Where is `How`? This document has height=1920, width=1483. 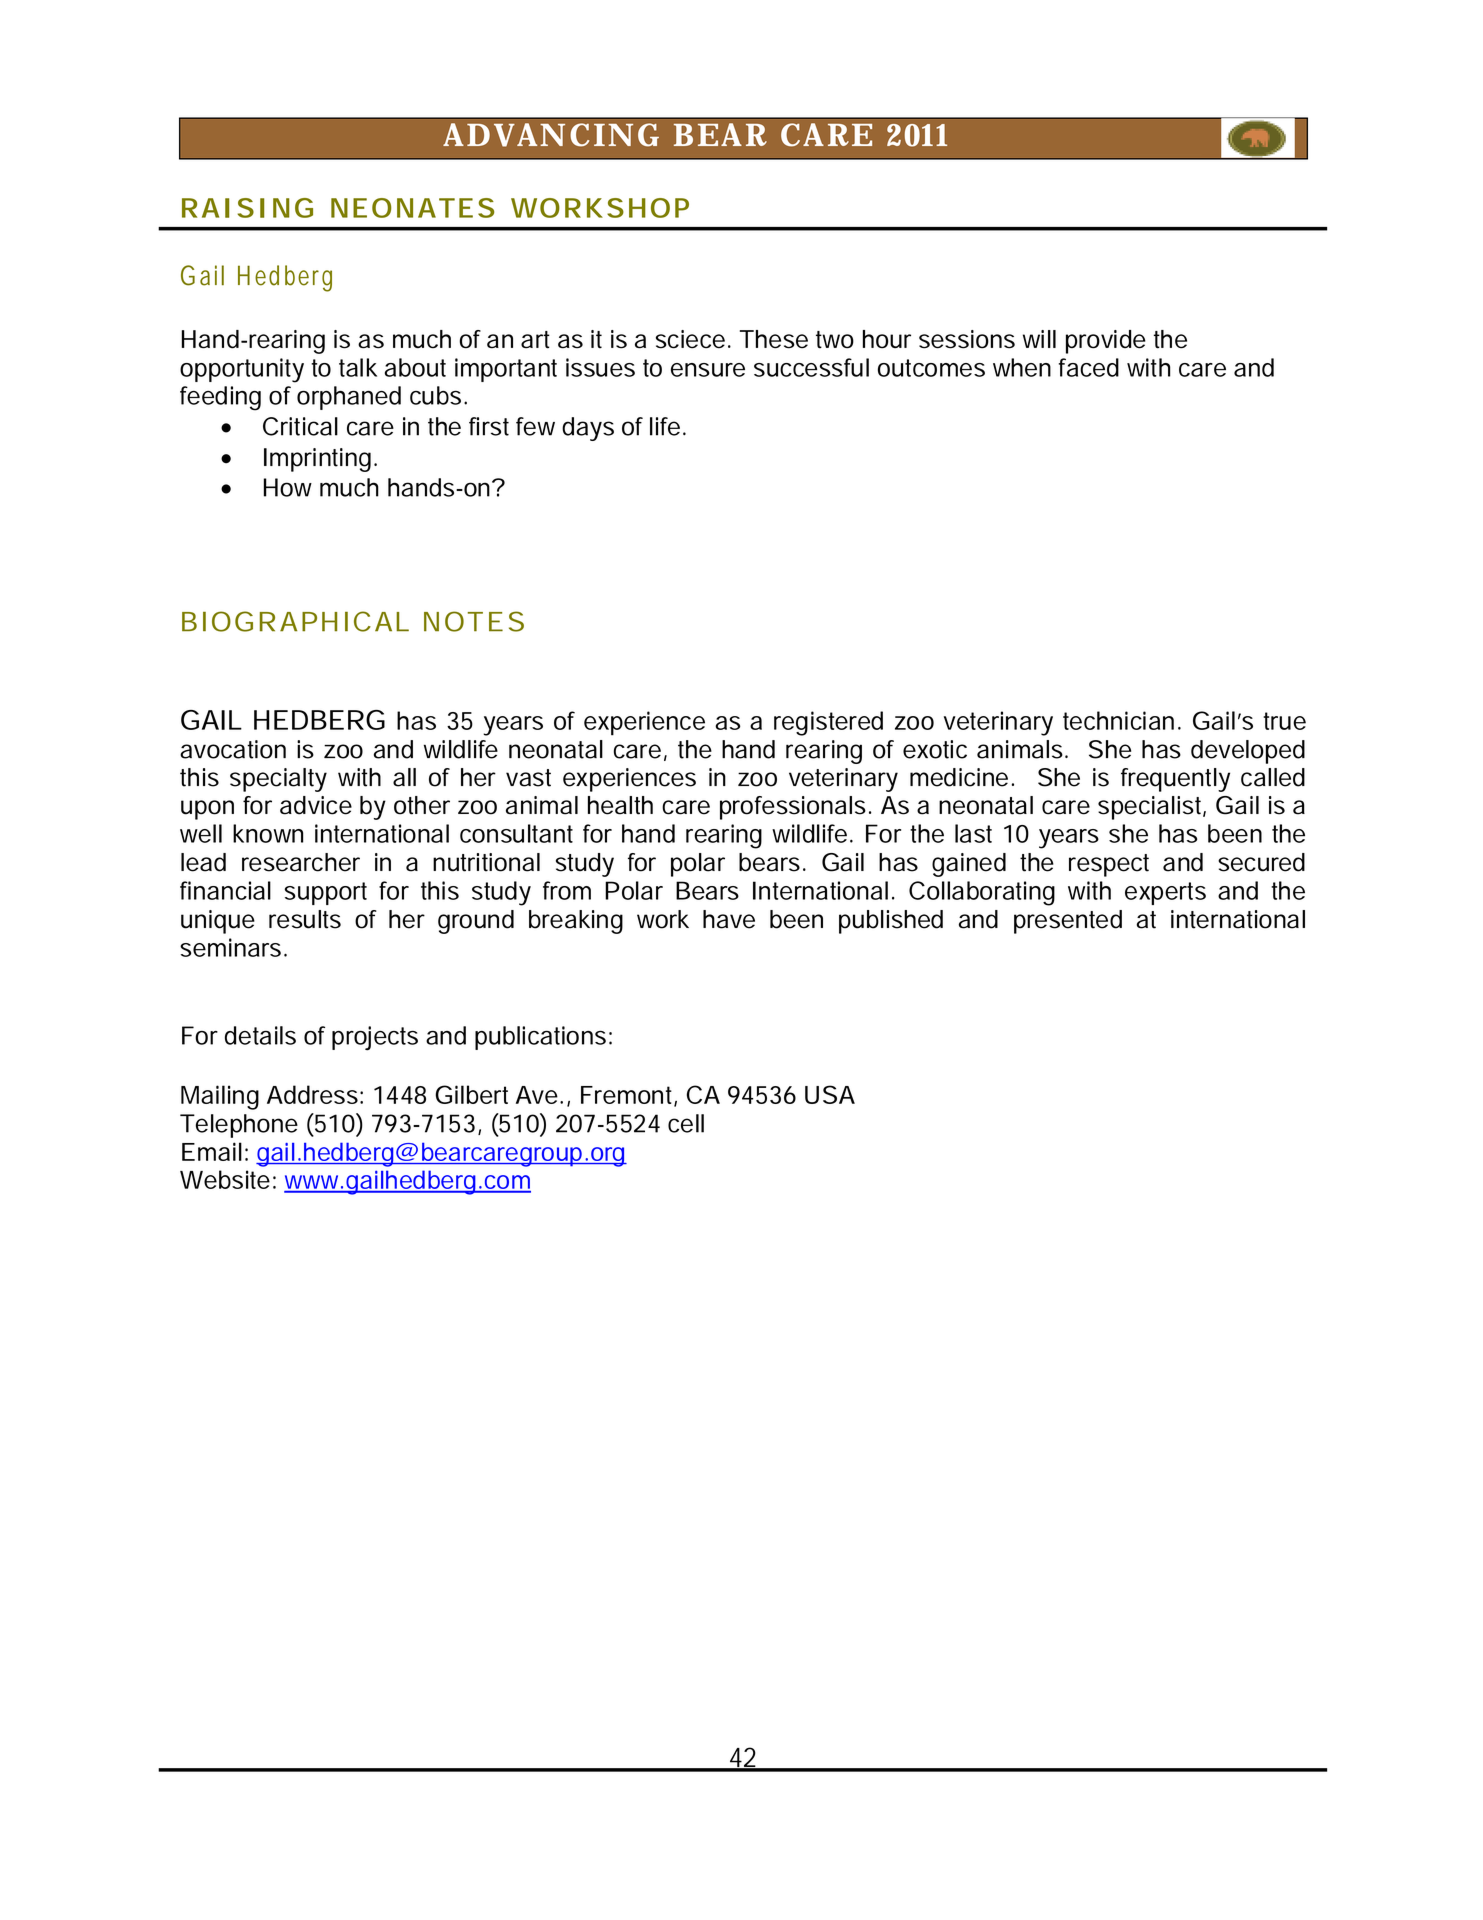
How is located at coordinates (288, 487).
